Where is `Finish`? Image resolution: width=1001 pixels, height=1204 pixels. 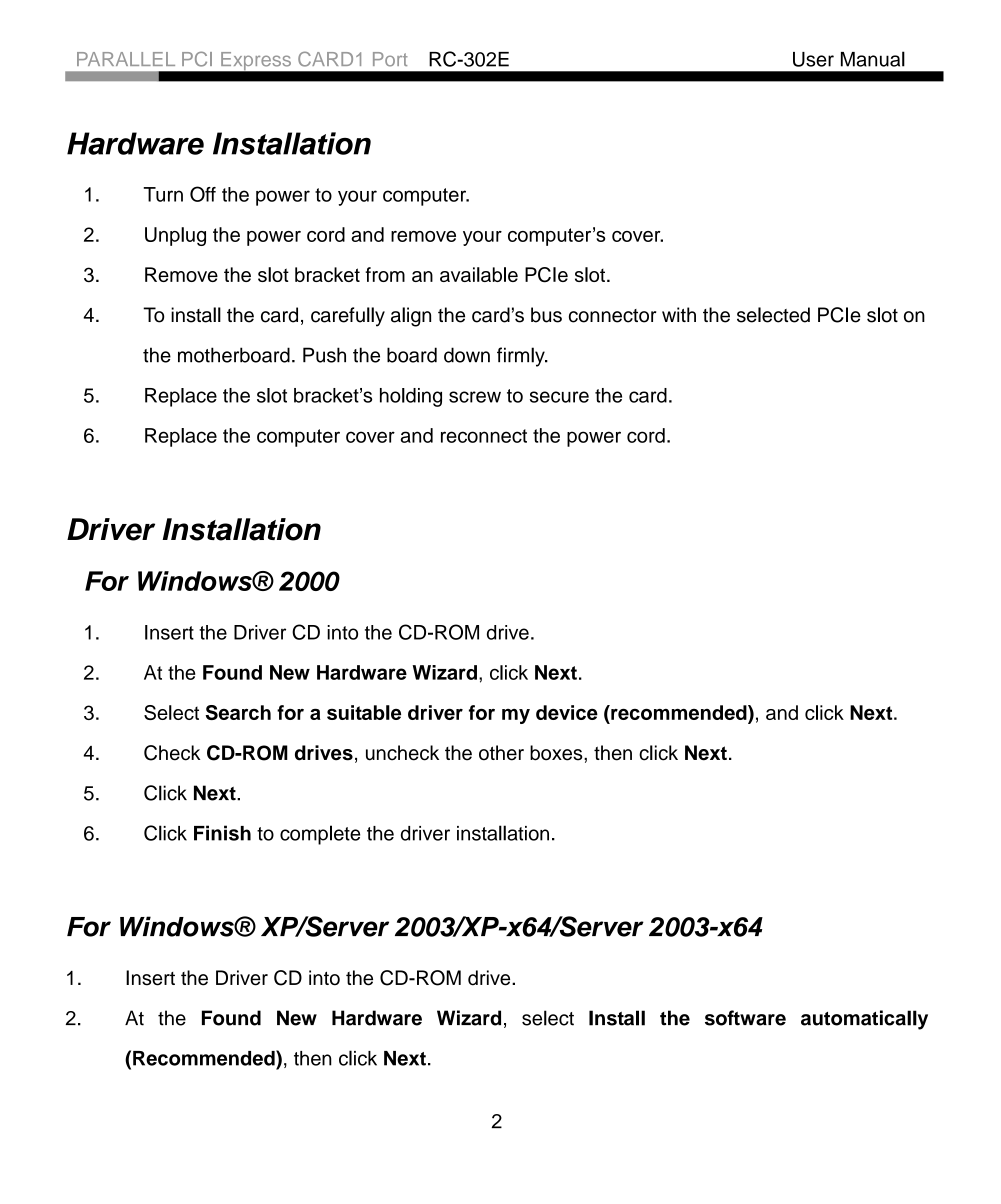 Finish is located at coordinates (222, 833).
